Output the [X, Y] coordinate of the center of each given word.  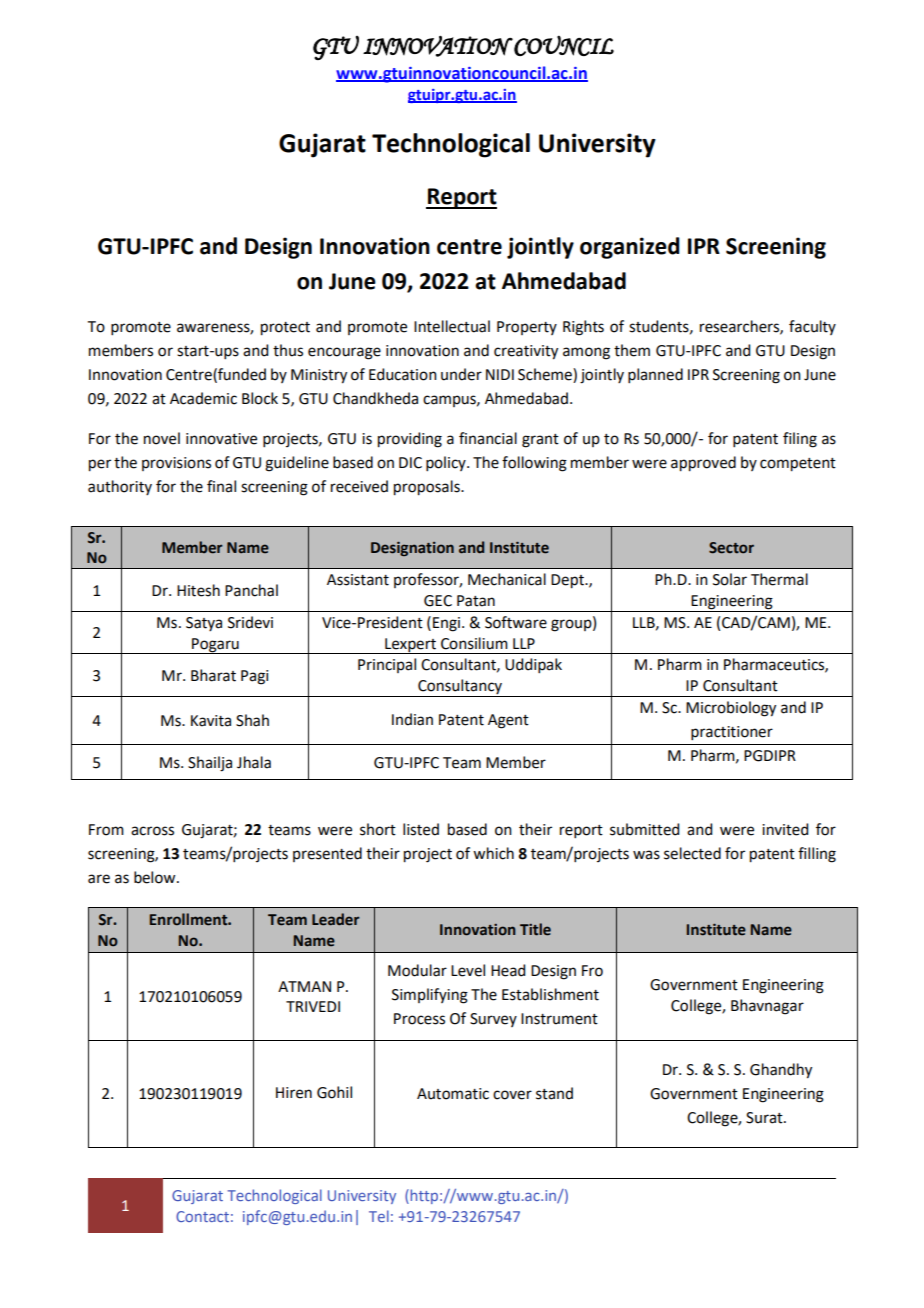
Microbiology [731, 709]
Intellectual [452, 326]
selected [692, 853]
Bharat [213, 675]
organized [630, 248]
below [156, 877]
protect [285, 329]
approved [703, 464]
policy [447, 463]
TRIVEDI [313, 1006]
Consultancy [460, 688]
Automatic [453, 1094]
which [493, 853]
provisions [176, 464]
